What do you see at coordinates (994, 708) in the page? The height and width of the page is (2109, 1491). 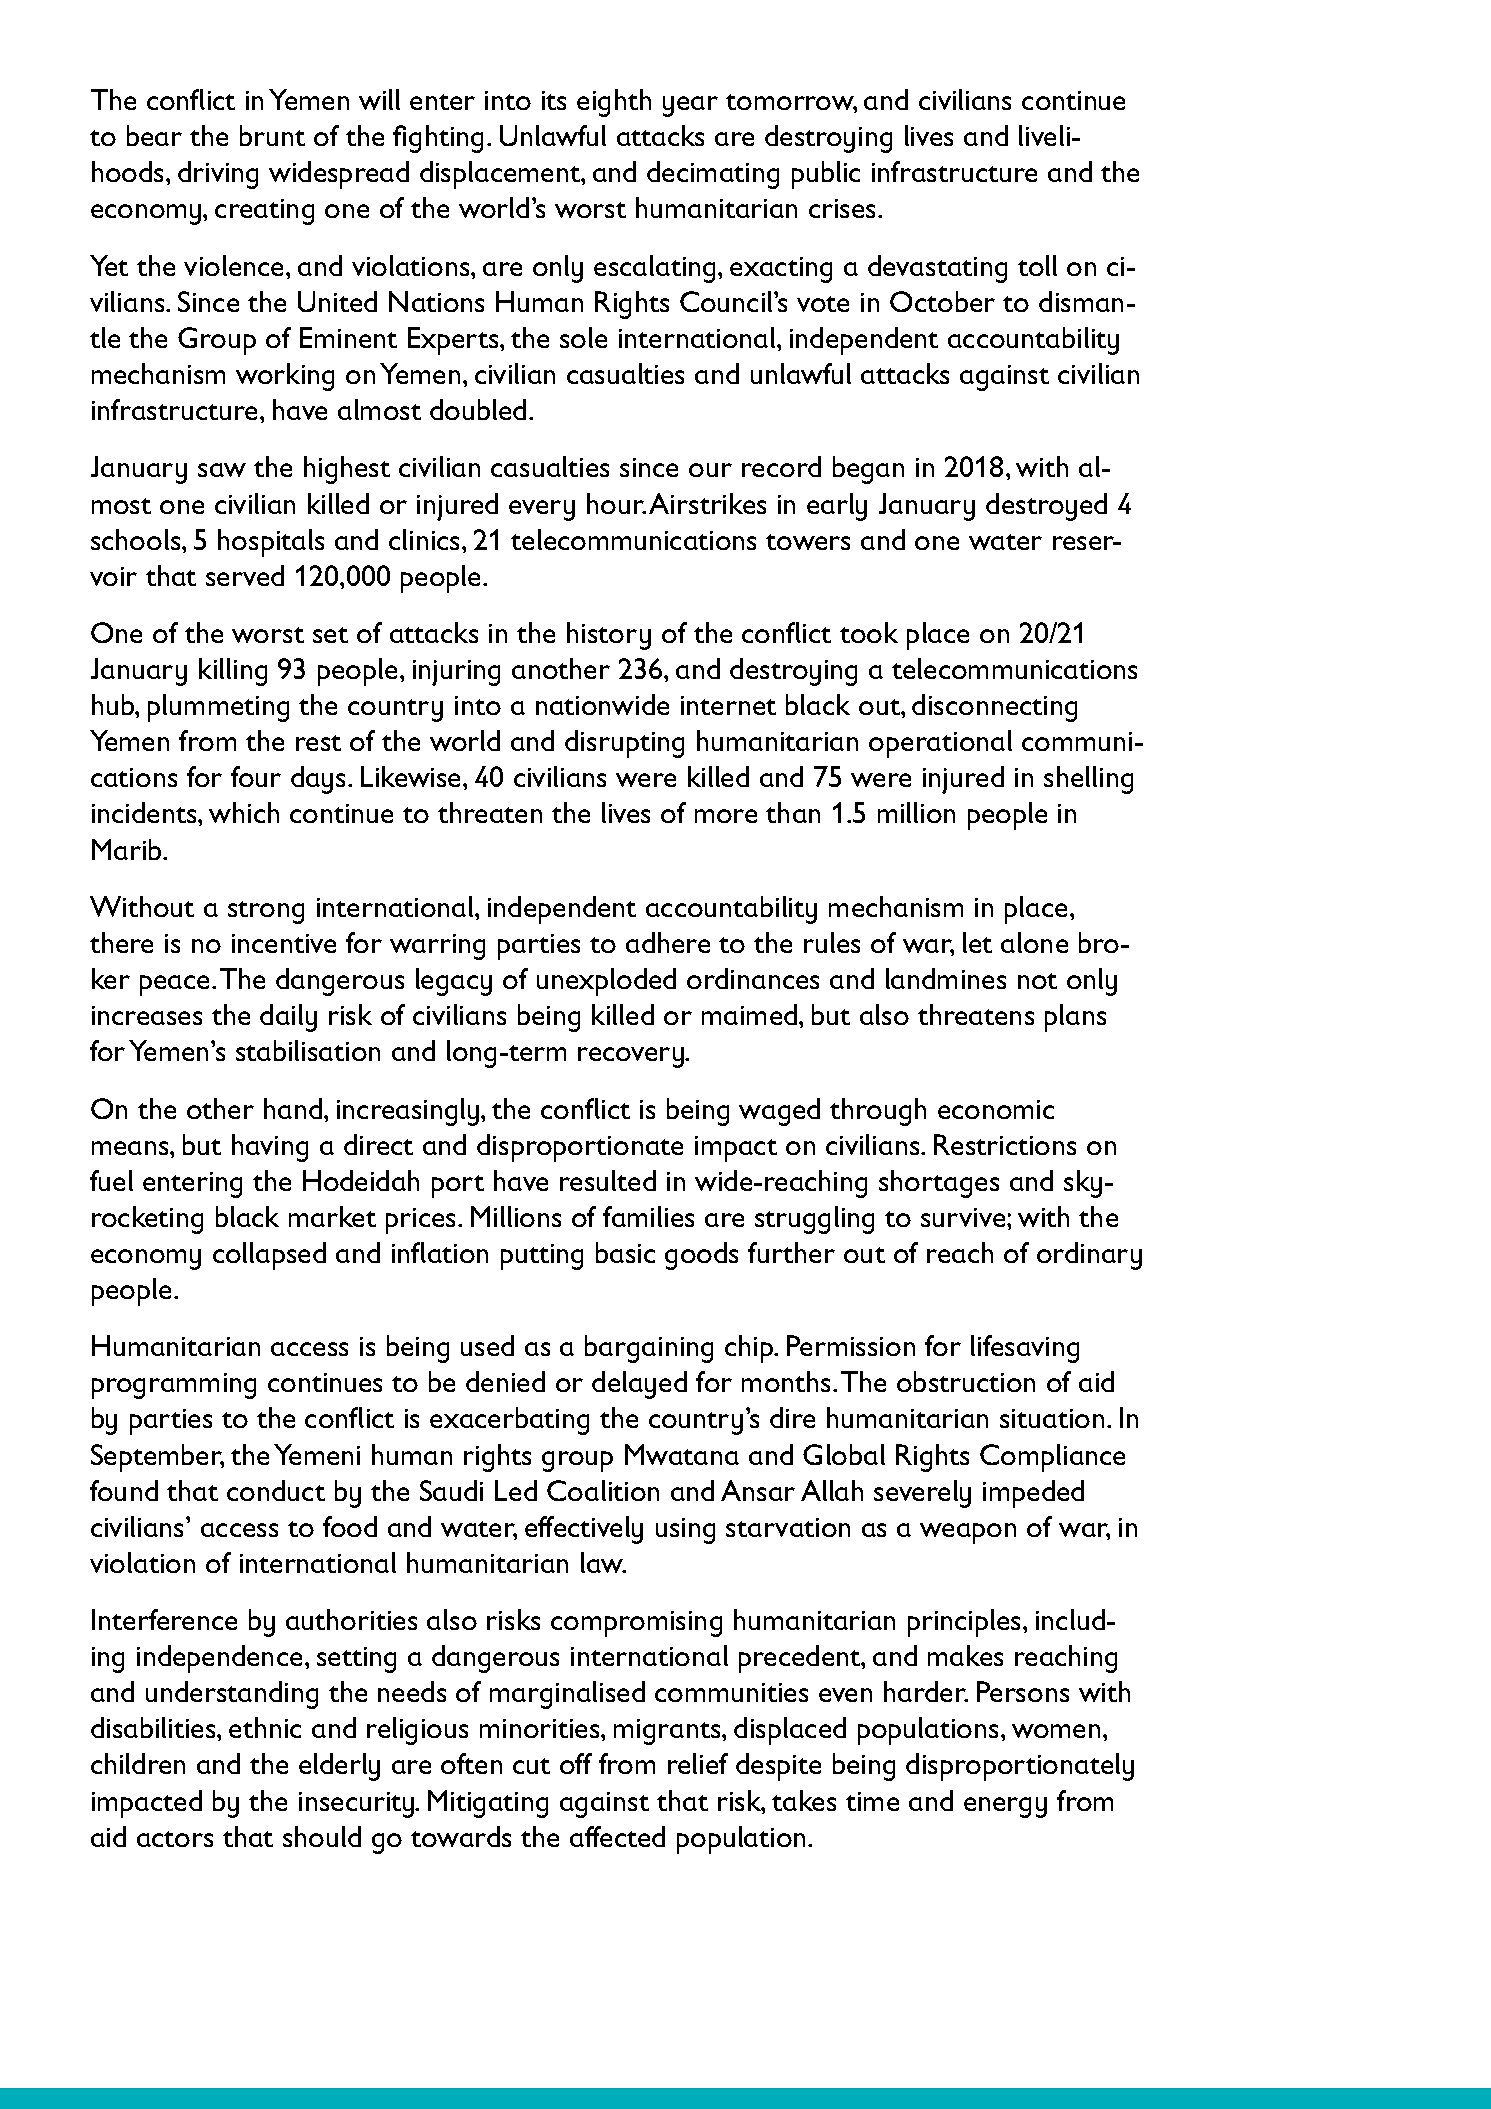 I see `disconnecting` at bounding box center [994, 708].
